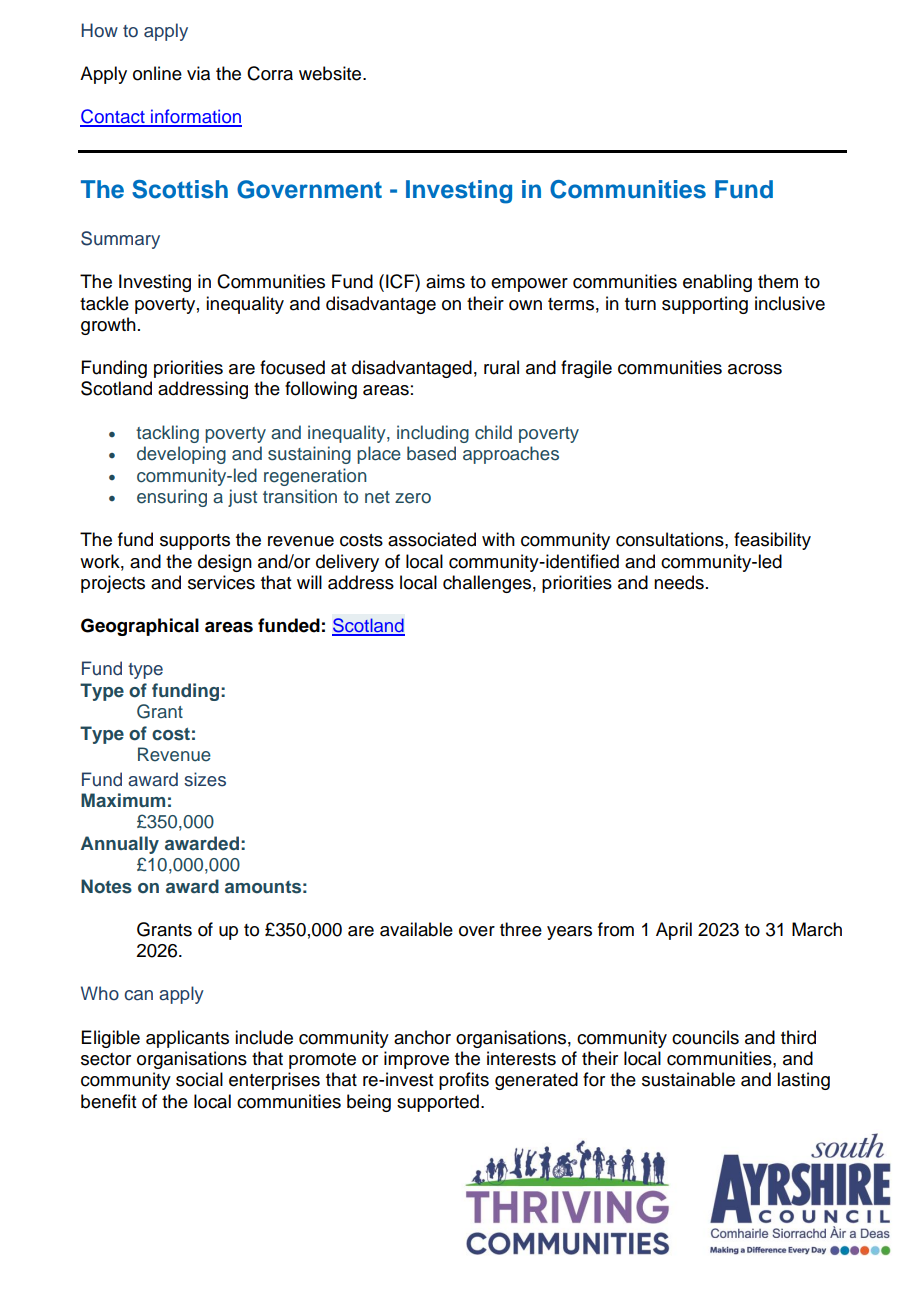 This screenshot has height=1307, width=924. Describe the element at coordinates (198, 73) in the screenshot. I see `via` at that location.
